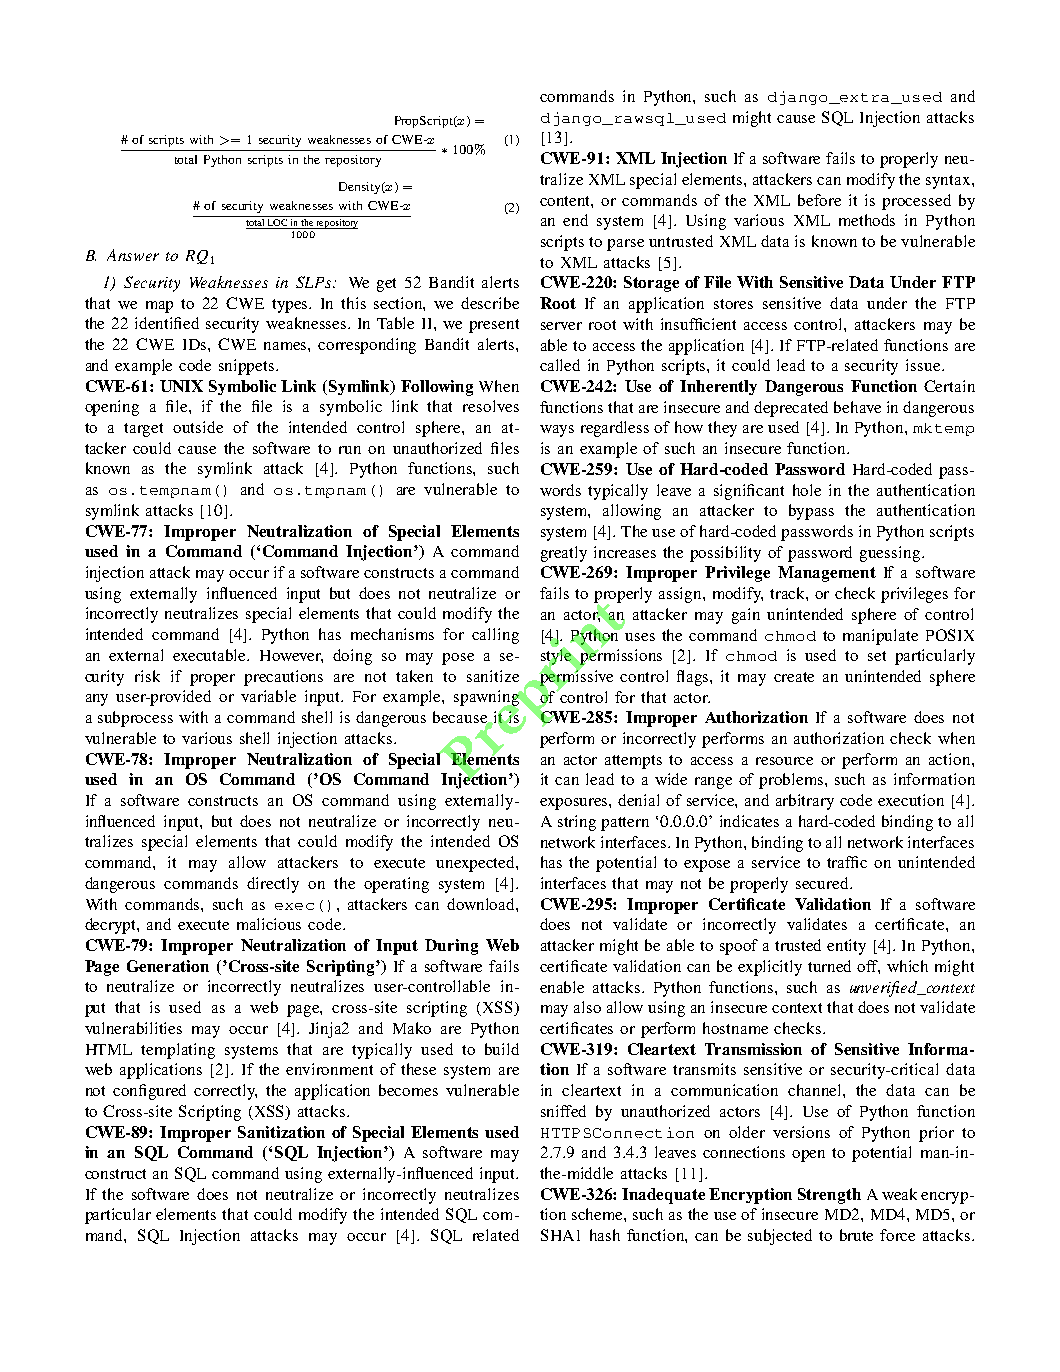 The width and height of the page is (1060, 1372). What do you see at coordinates (277, 221) in the page?
I see `LOC` at bounding box center [277, 221].
